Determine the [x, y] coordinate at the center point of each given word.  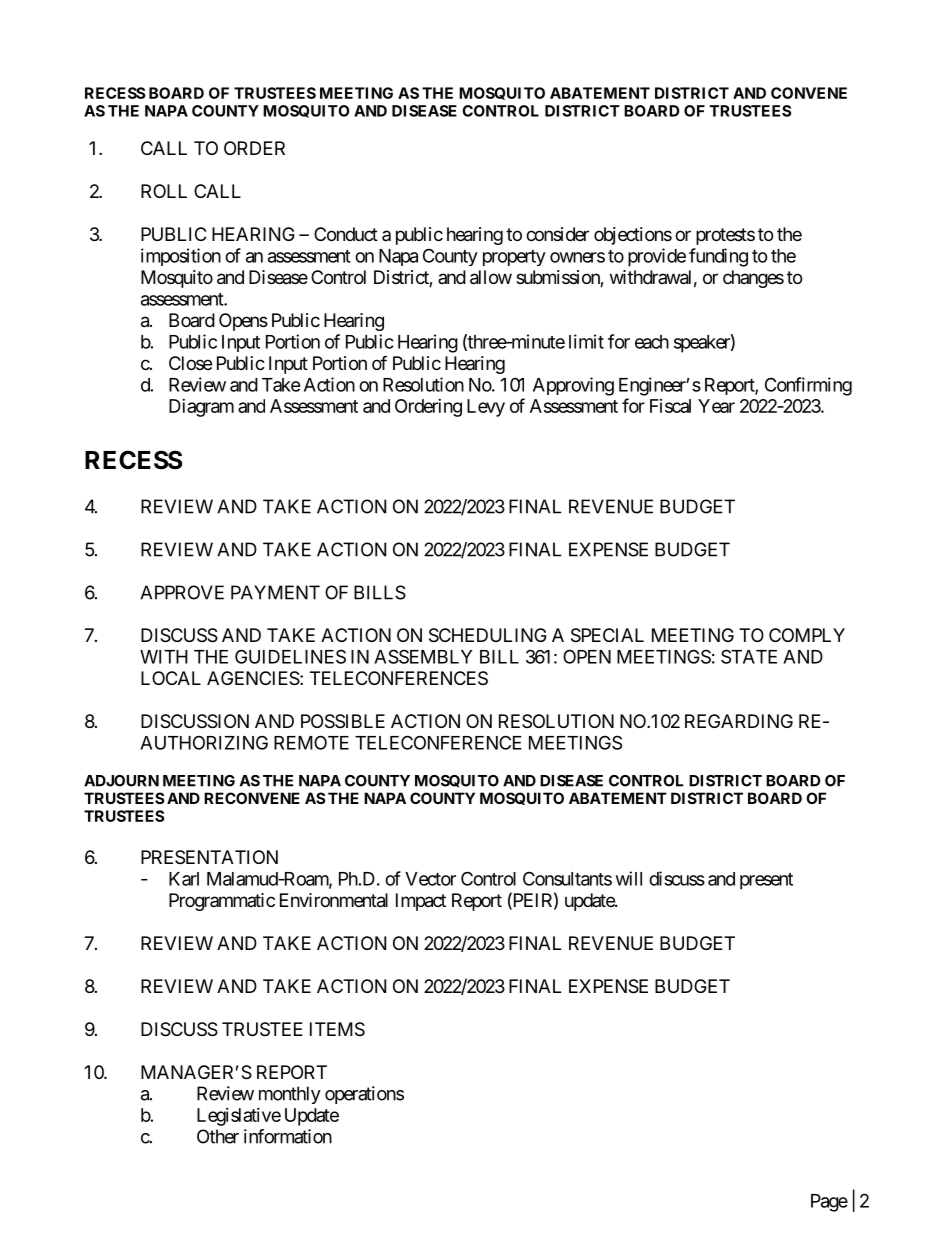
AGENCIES [253, 678]
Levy [486, 408]
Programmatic [222, 902]
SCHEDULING [488, 635]
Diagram [201, 408]
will [629, 878]
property [514, 258]
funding [718, 257]
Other [218, 1136]
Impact [421, 902]
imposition [181, 257]
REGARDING [739, 721]
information [288, 1136]
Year [716, 406]
